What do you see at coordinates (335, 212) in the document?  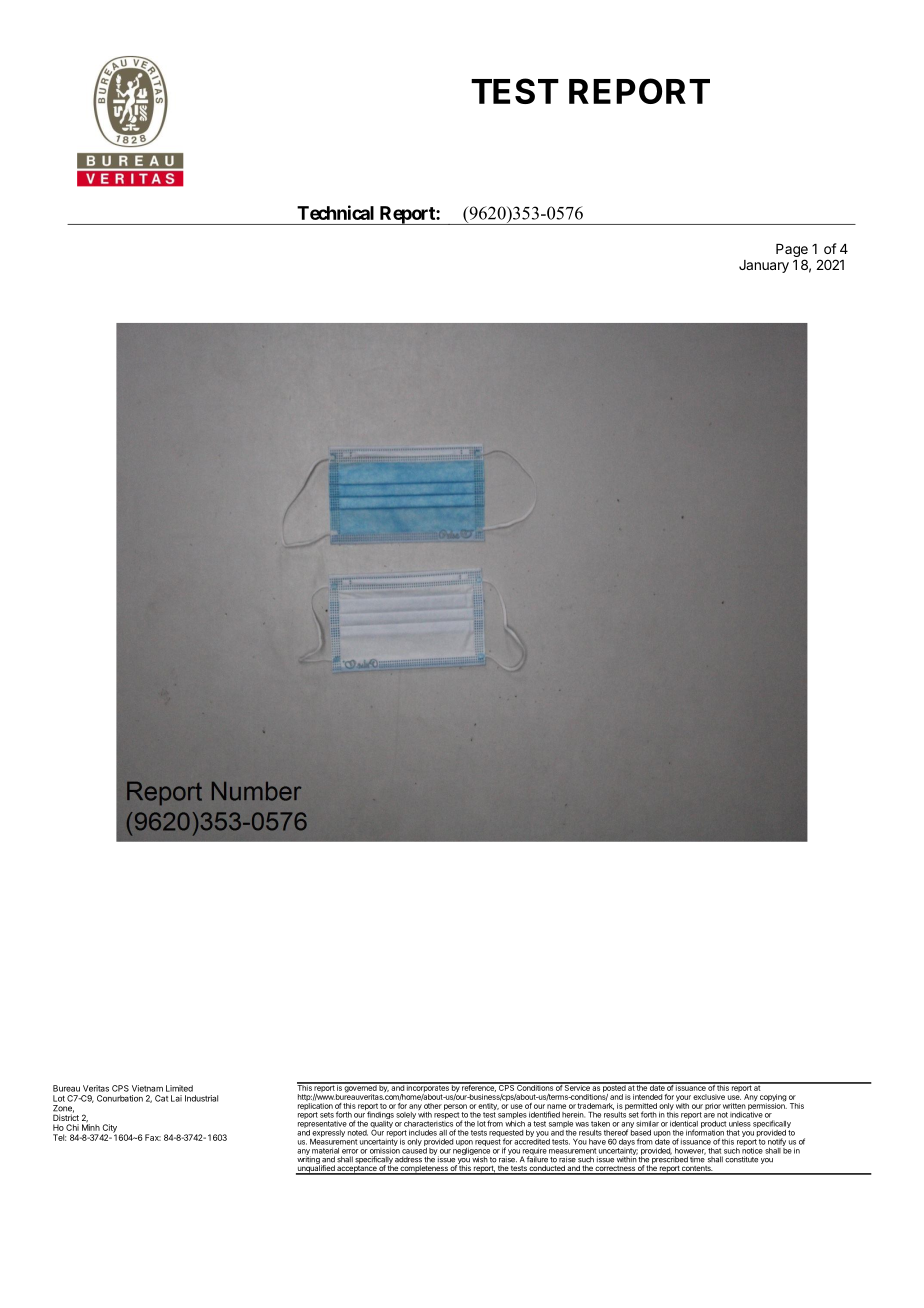 I see `Technical` at bounding box center [335, 212].
